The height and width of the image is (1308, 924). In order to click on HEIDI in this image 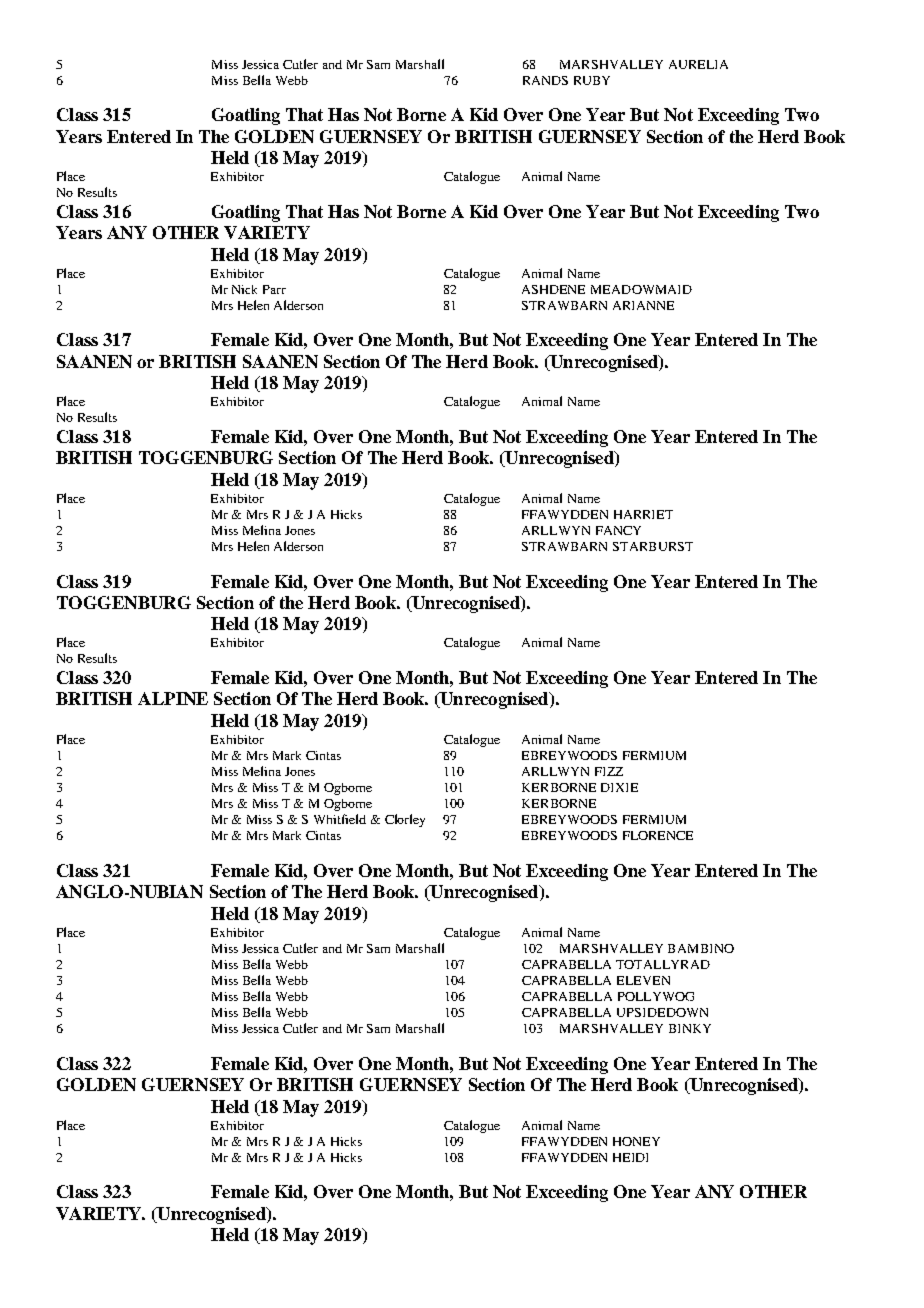, I will do `click(630, 1157)`.
